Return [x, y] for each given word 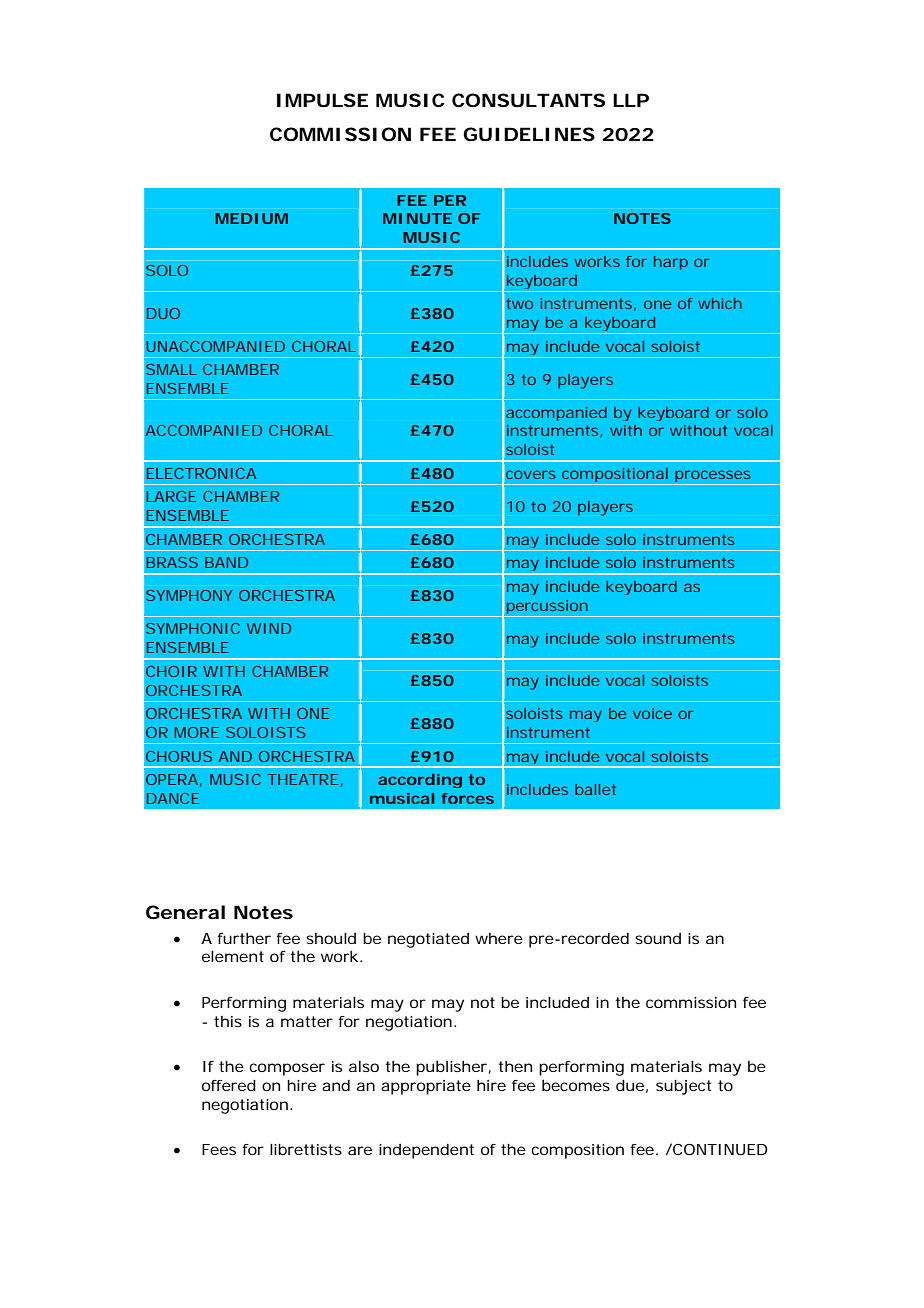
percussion [547, 608]
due [630, 1085]
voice [652, 713]
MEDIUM [251, 218]
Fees [219, 1149]
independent [426, 1151]
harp [671, 263]
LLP [631, 100]
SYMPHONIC [193, 628]
